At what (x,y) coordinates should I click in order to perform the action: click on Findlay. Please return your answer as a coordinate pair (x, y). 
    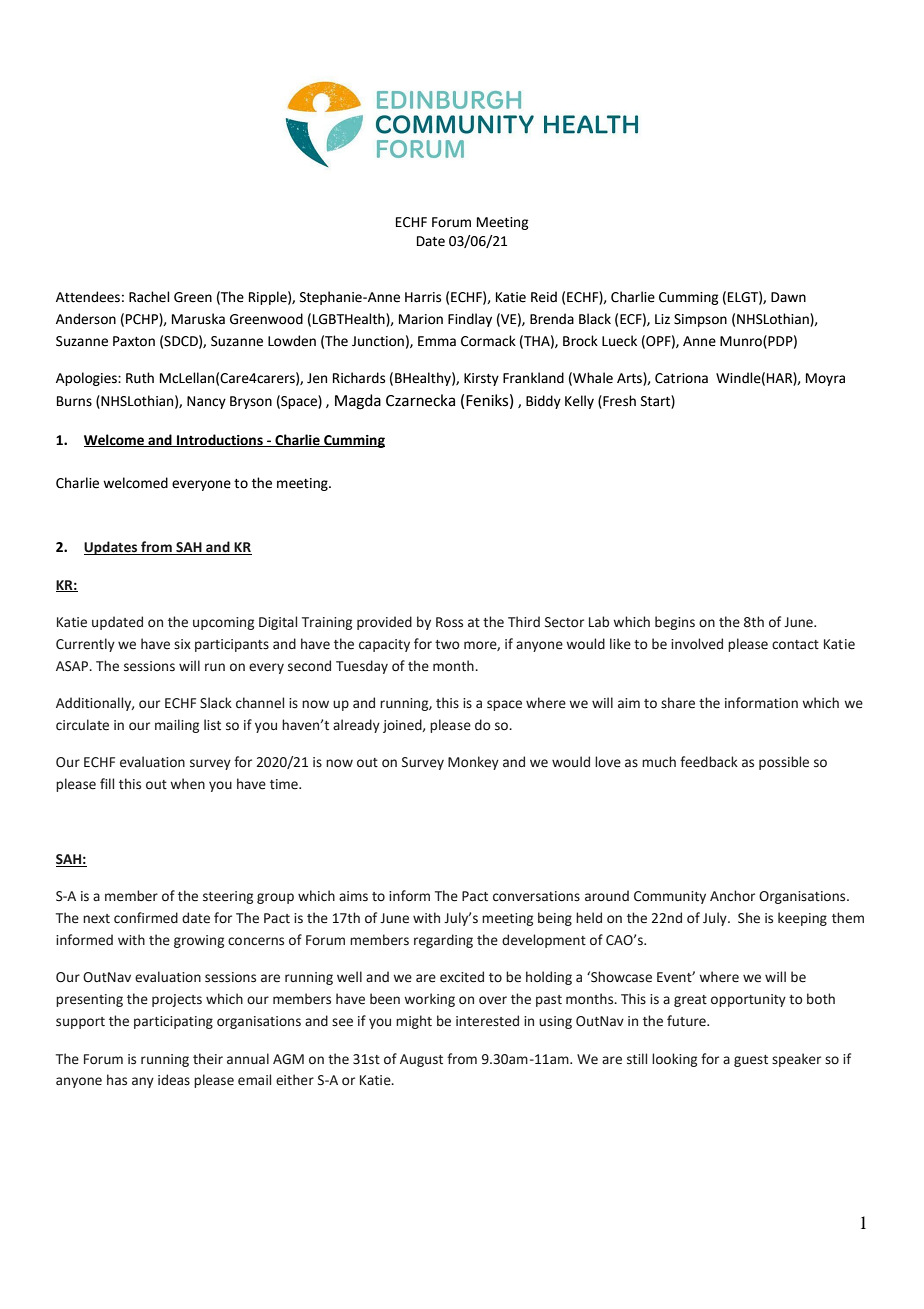
    Looking at the image, I should click on (470, 320).
